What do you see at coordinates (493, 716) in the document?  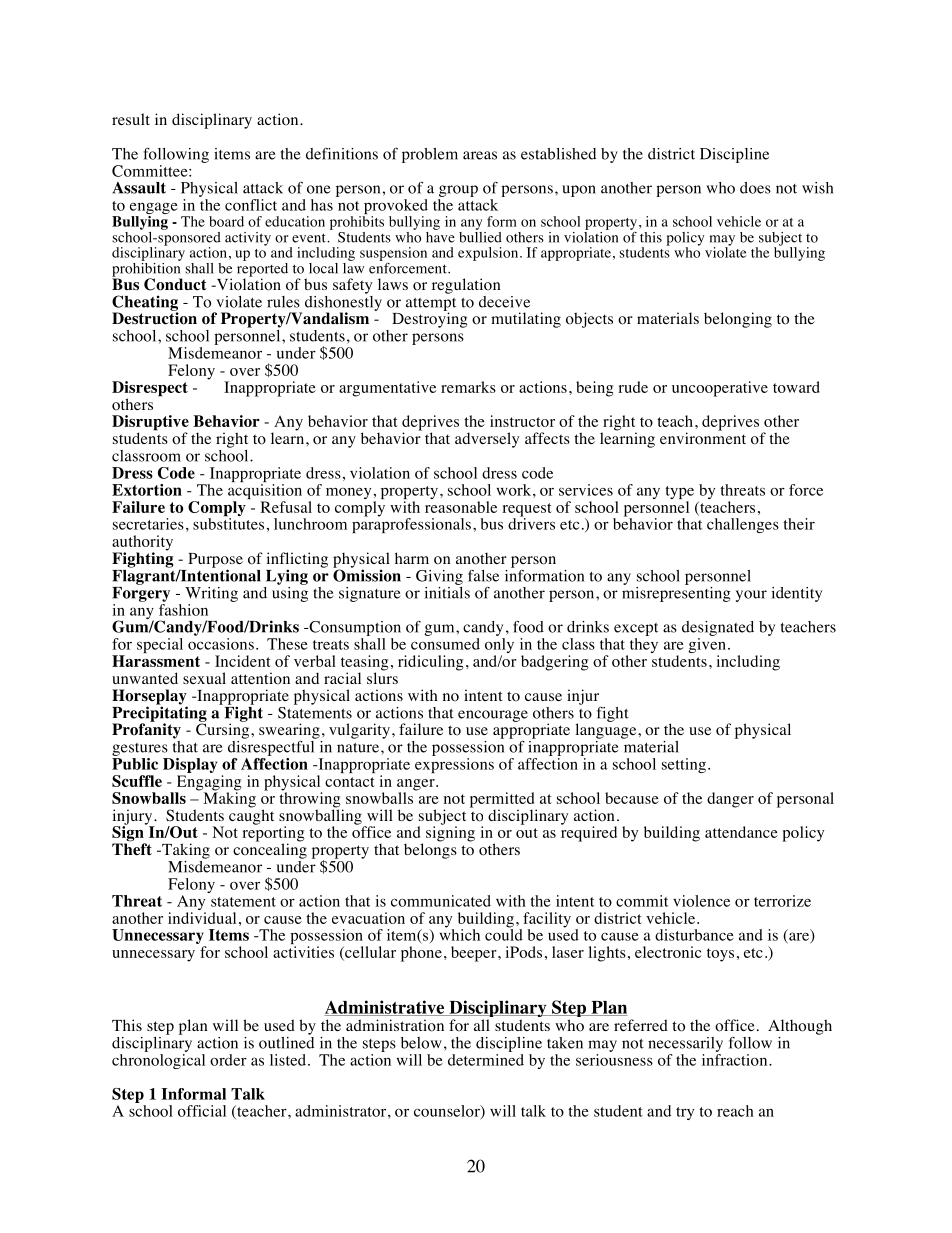 I see `encourage` at bounding box center [493, 716].
